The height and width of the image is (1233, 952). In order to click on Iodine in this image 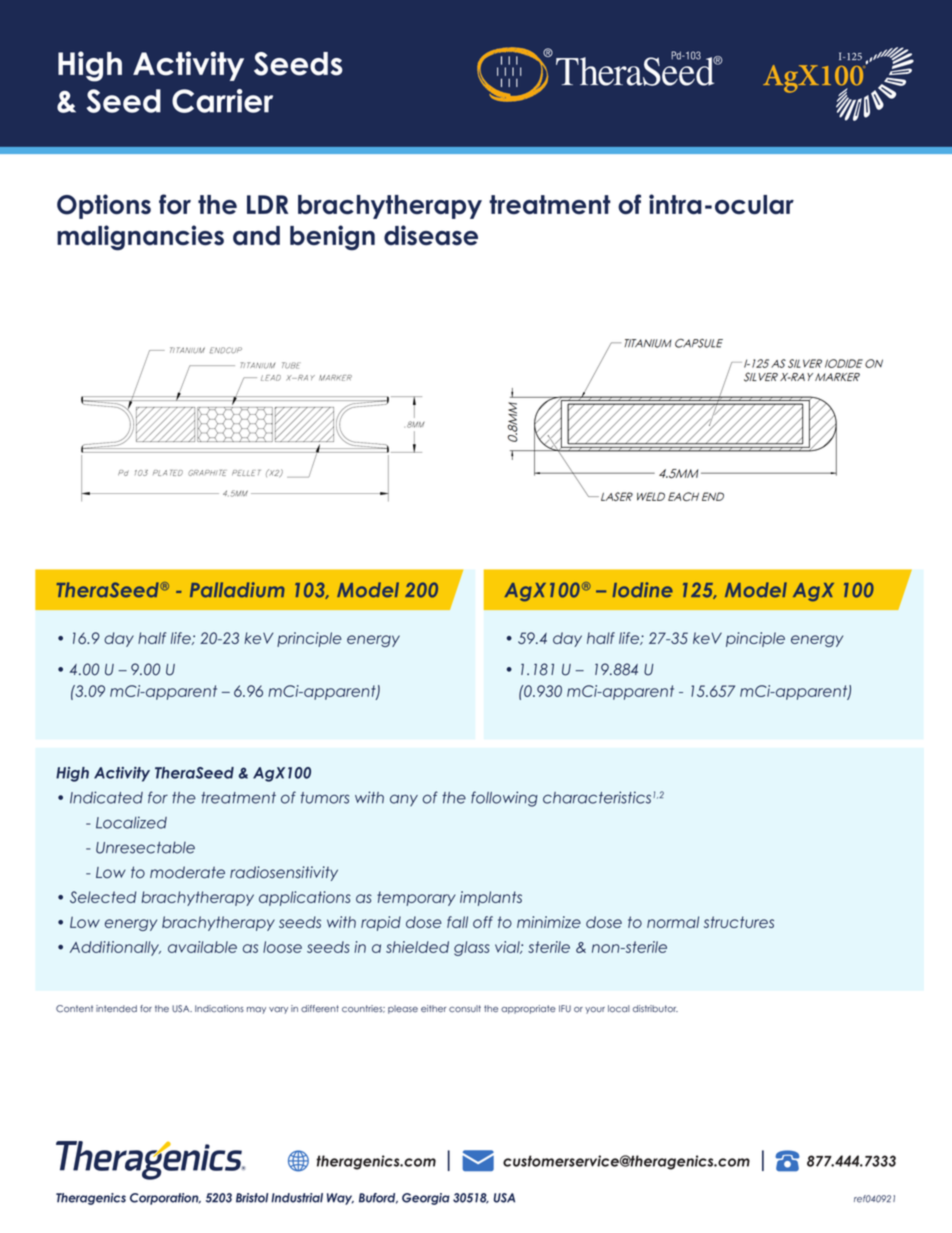, I will do `click(642, 590)`.
